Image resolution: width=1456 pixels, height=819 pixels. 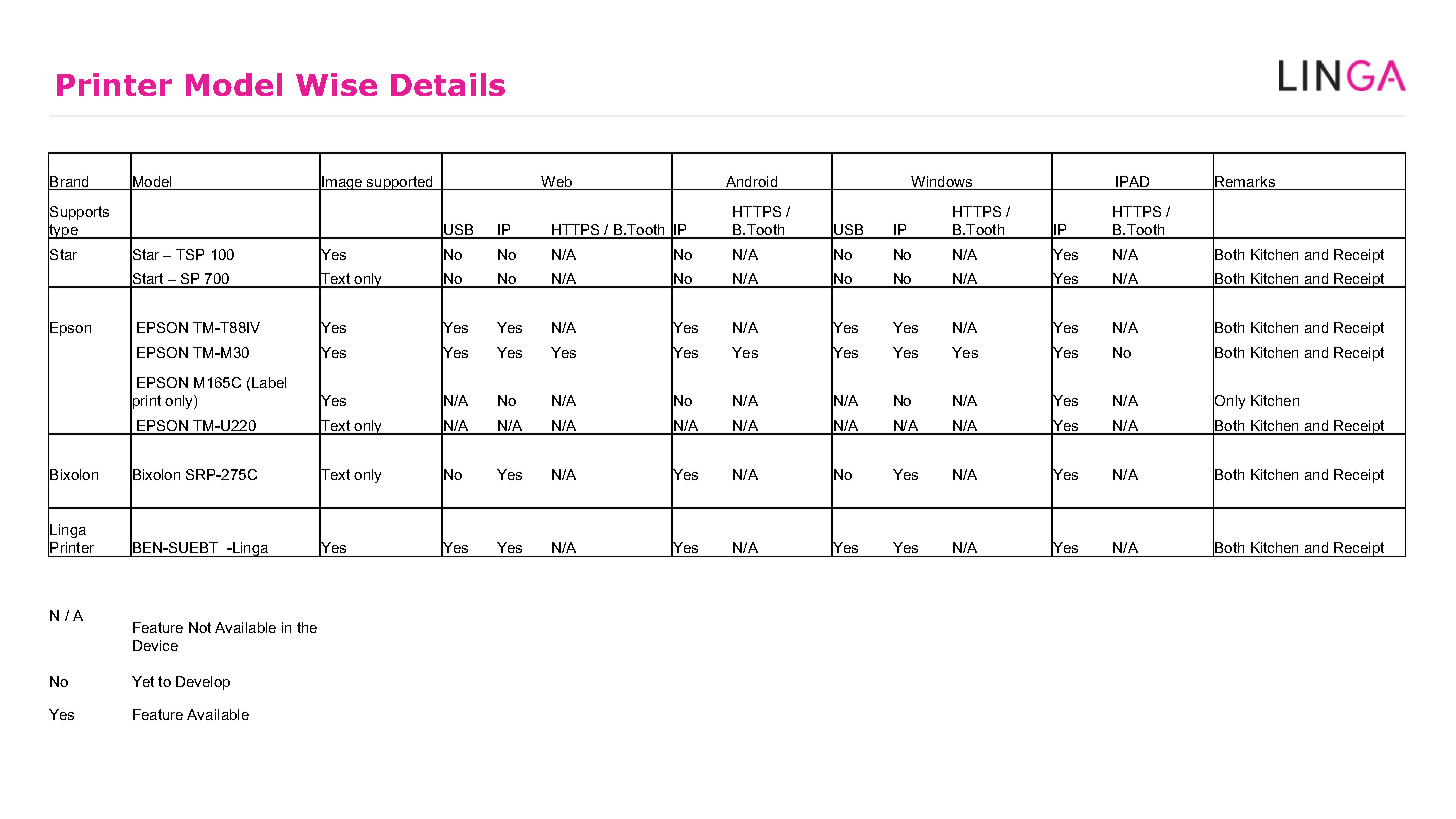 I want to click on IPAD, so click(x=1132, y=181).
